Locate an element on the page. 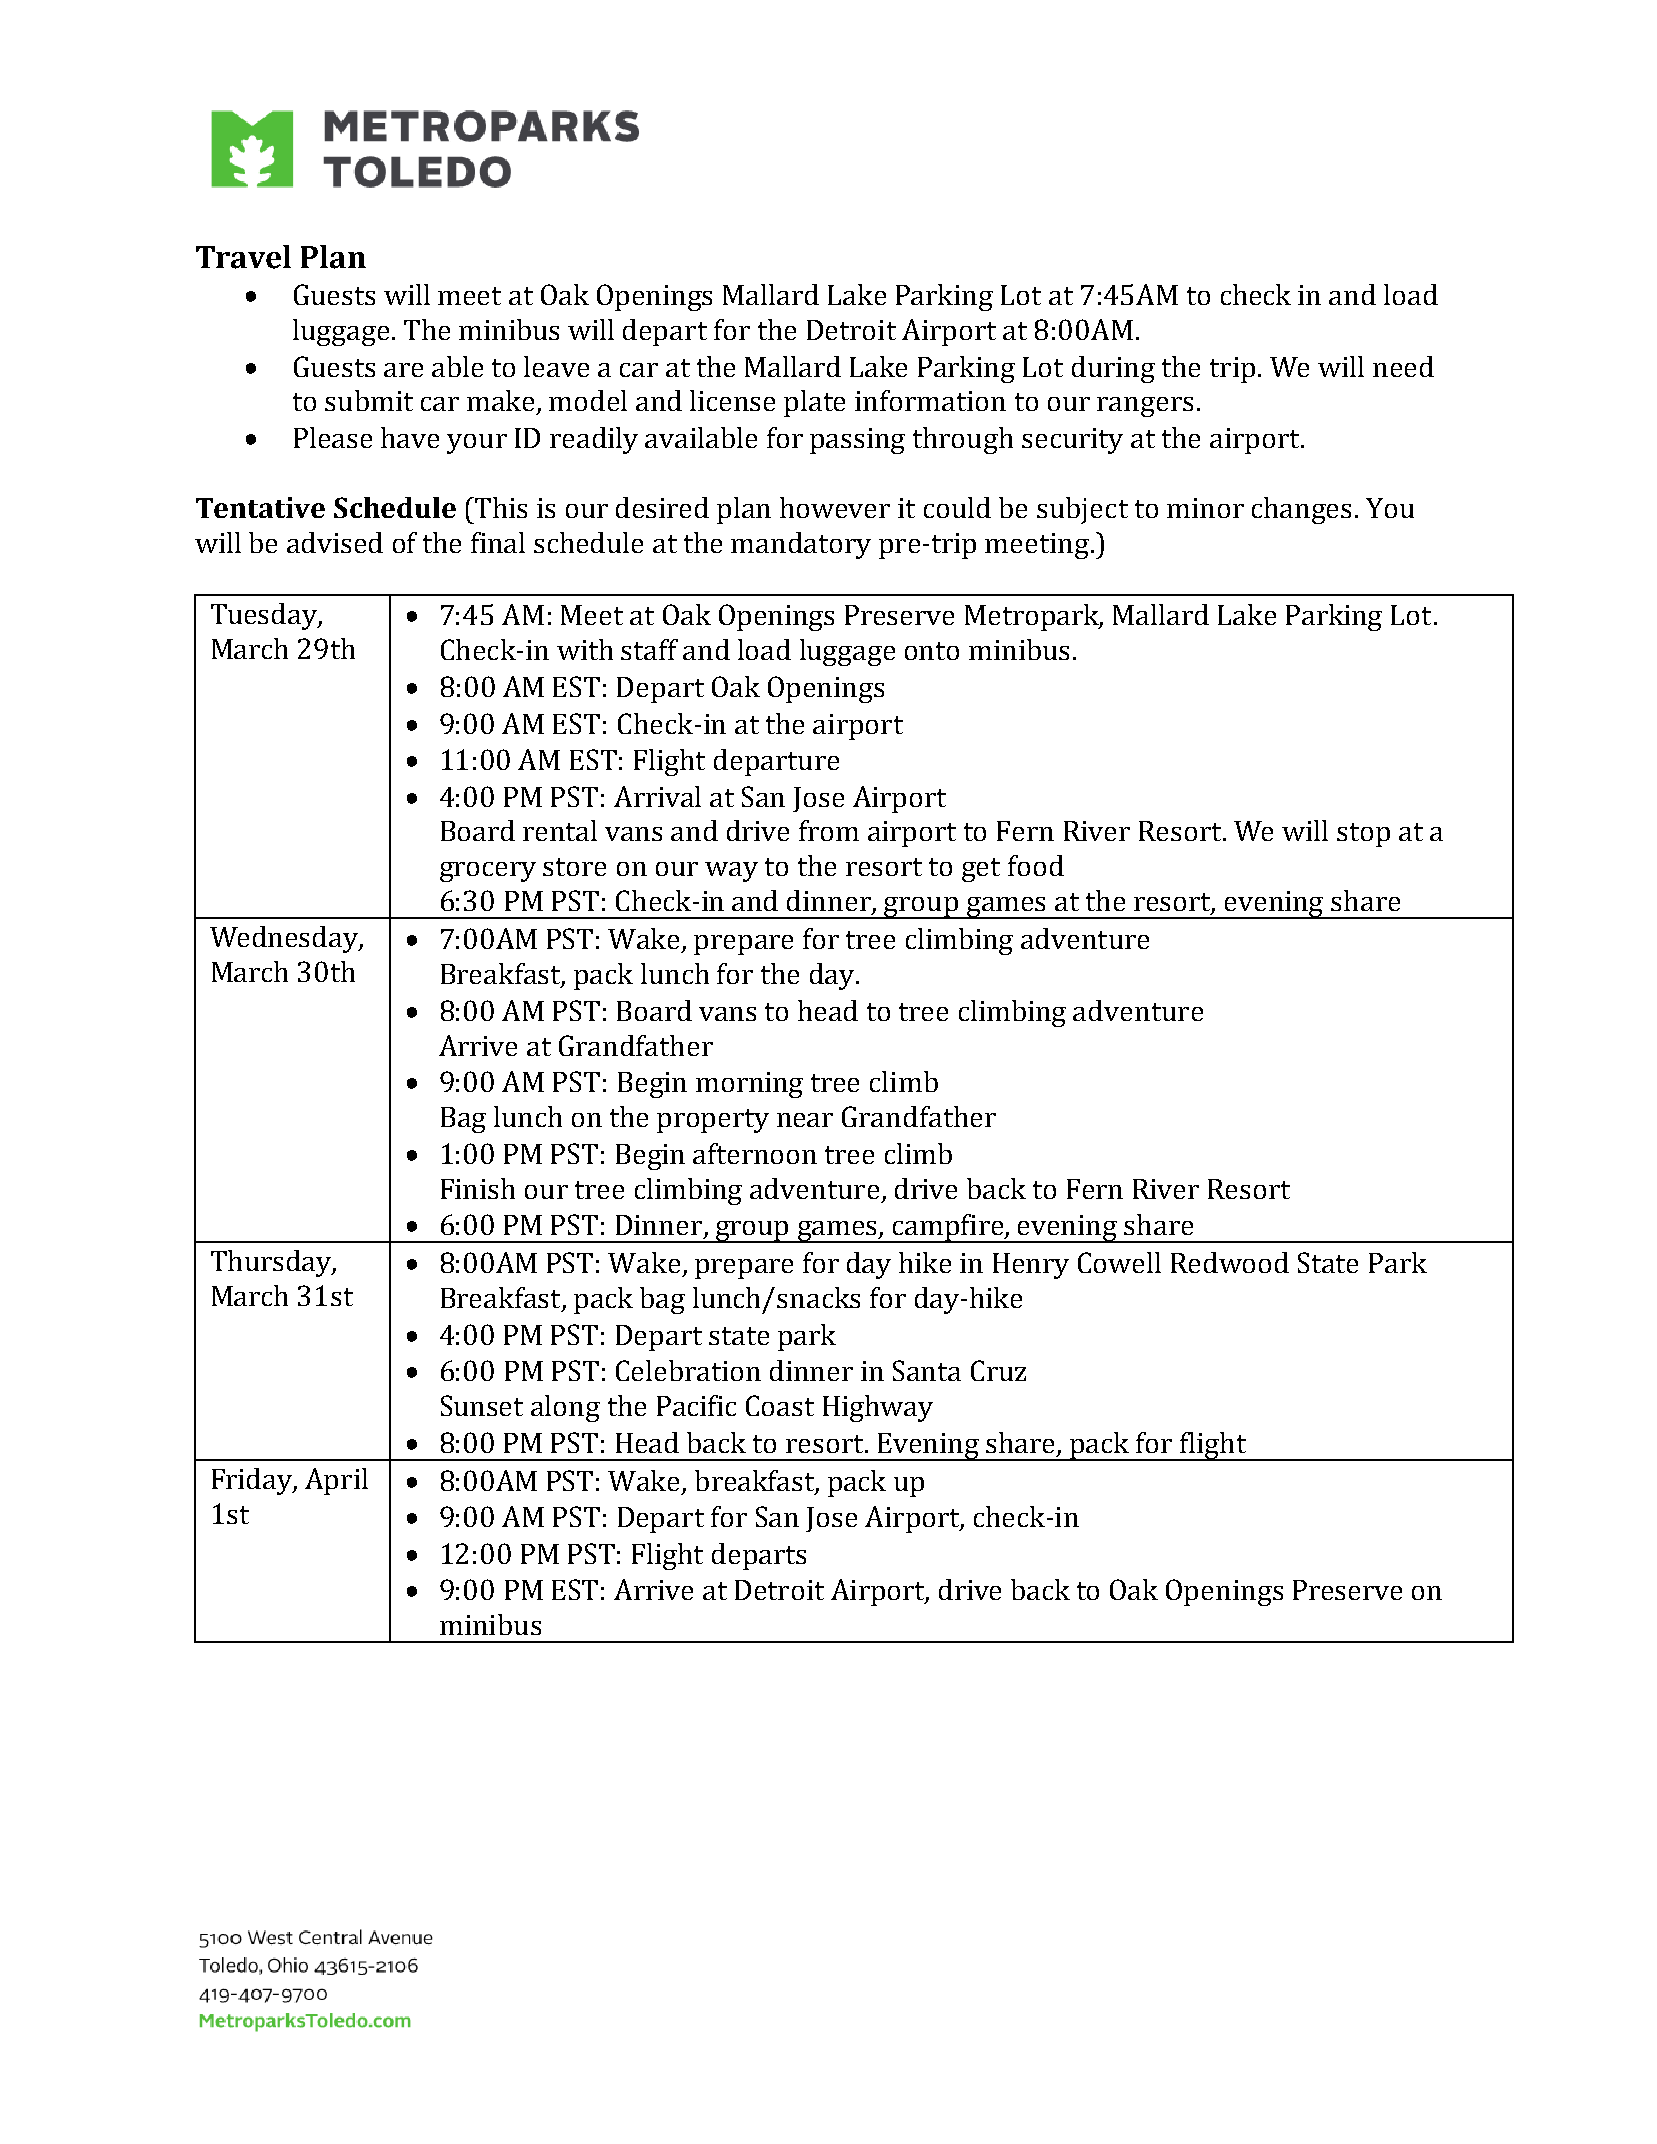  Coast is located at coordinates (780, 1405).
